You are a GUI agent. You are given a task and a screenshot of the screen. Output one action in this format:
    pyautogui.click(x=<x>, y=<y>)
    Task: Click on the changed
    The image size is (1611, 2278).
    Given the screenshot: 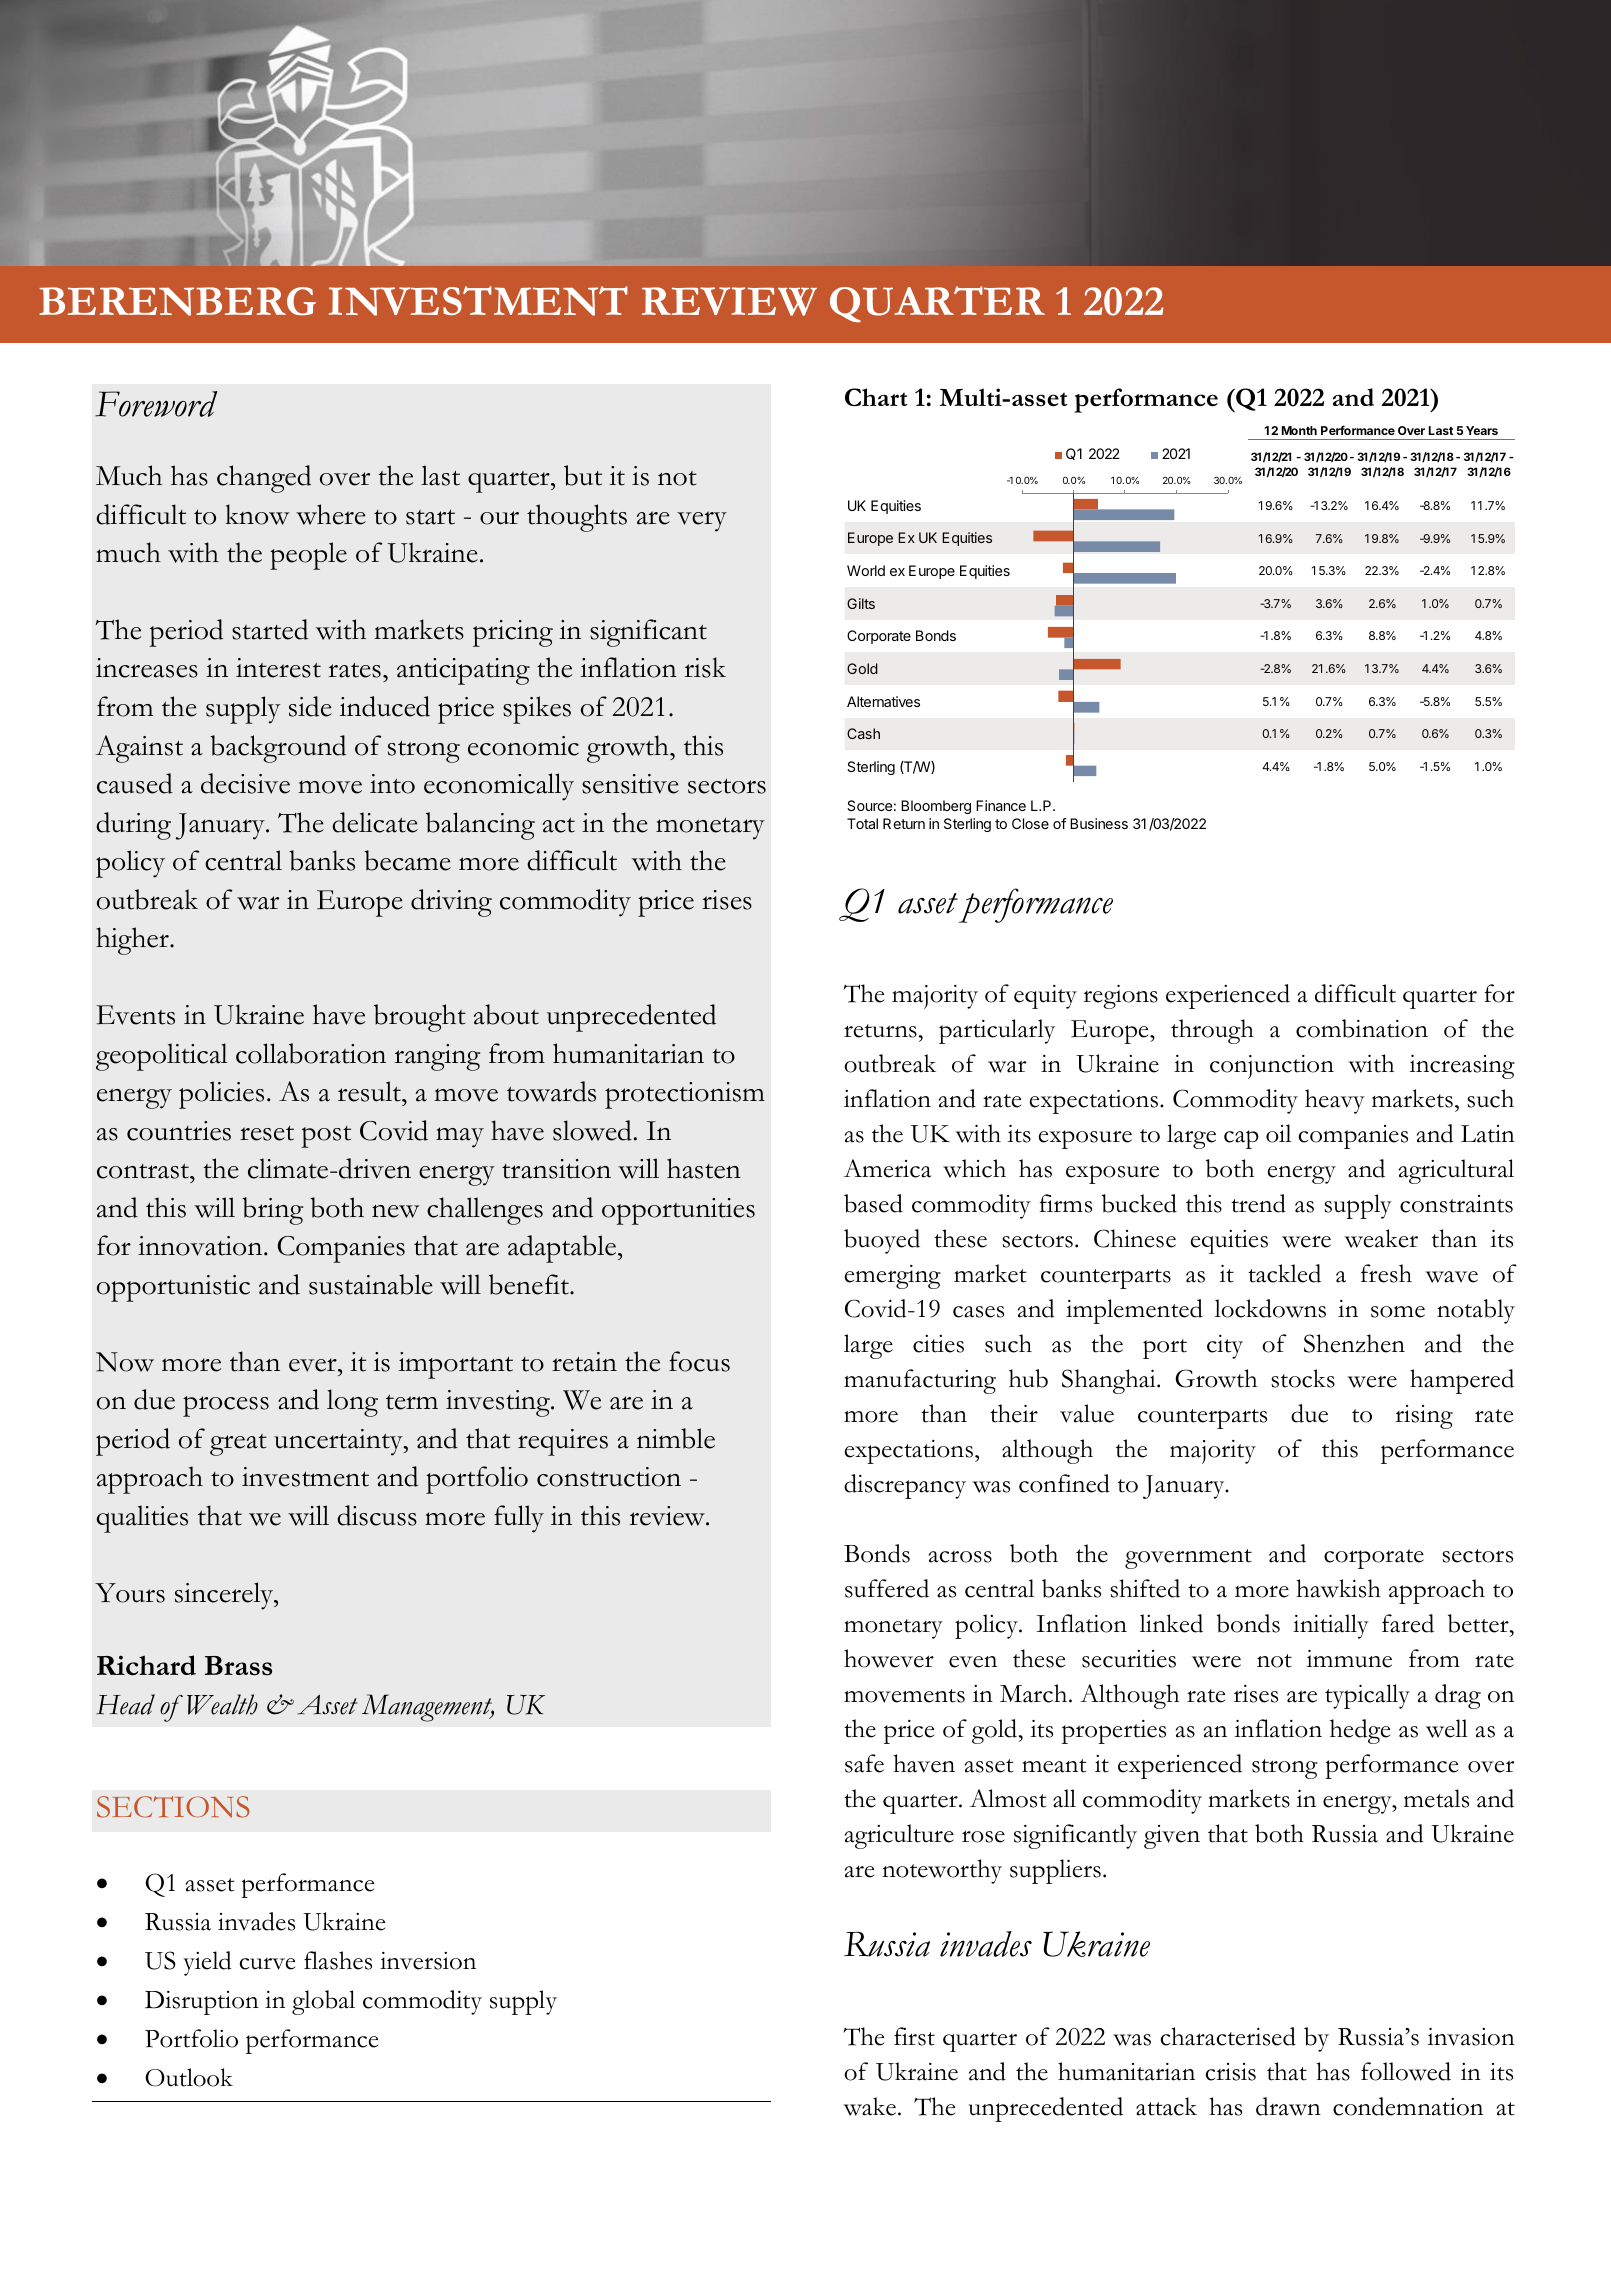 What is the action you would take?
    pyautogui.click(x=264, y=479)
